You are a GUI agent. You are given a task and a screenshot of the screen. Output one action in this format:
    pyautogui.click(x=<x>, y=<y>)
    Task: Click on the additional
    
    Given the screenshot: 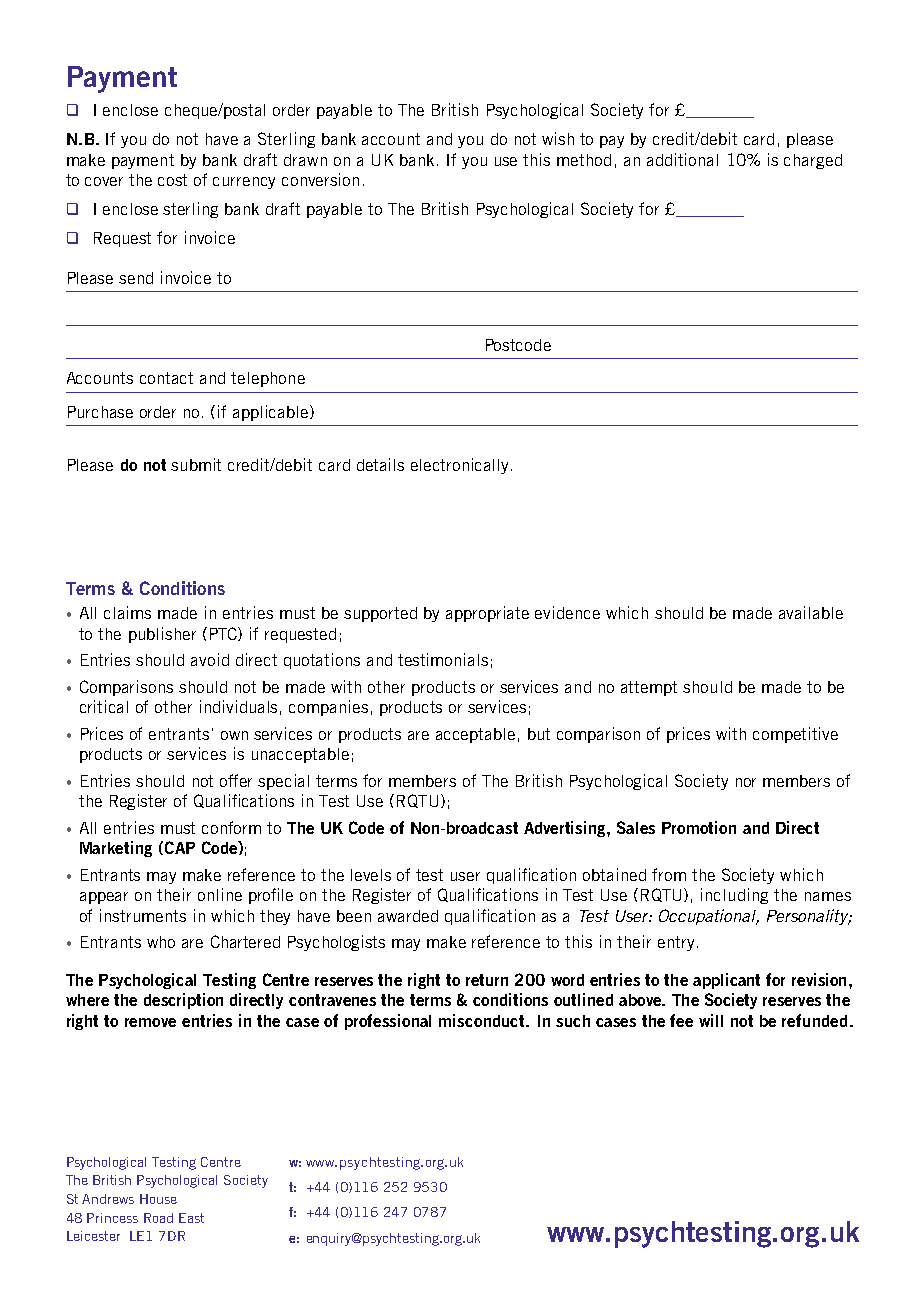 What is the action you would take?
    pyautogui.click(x=682, y=159)
